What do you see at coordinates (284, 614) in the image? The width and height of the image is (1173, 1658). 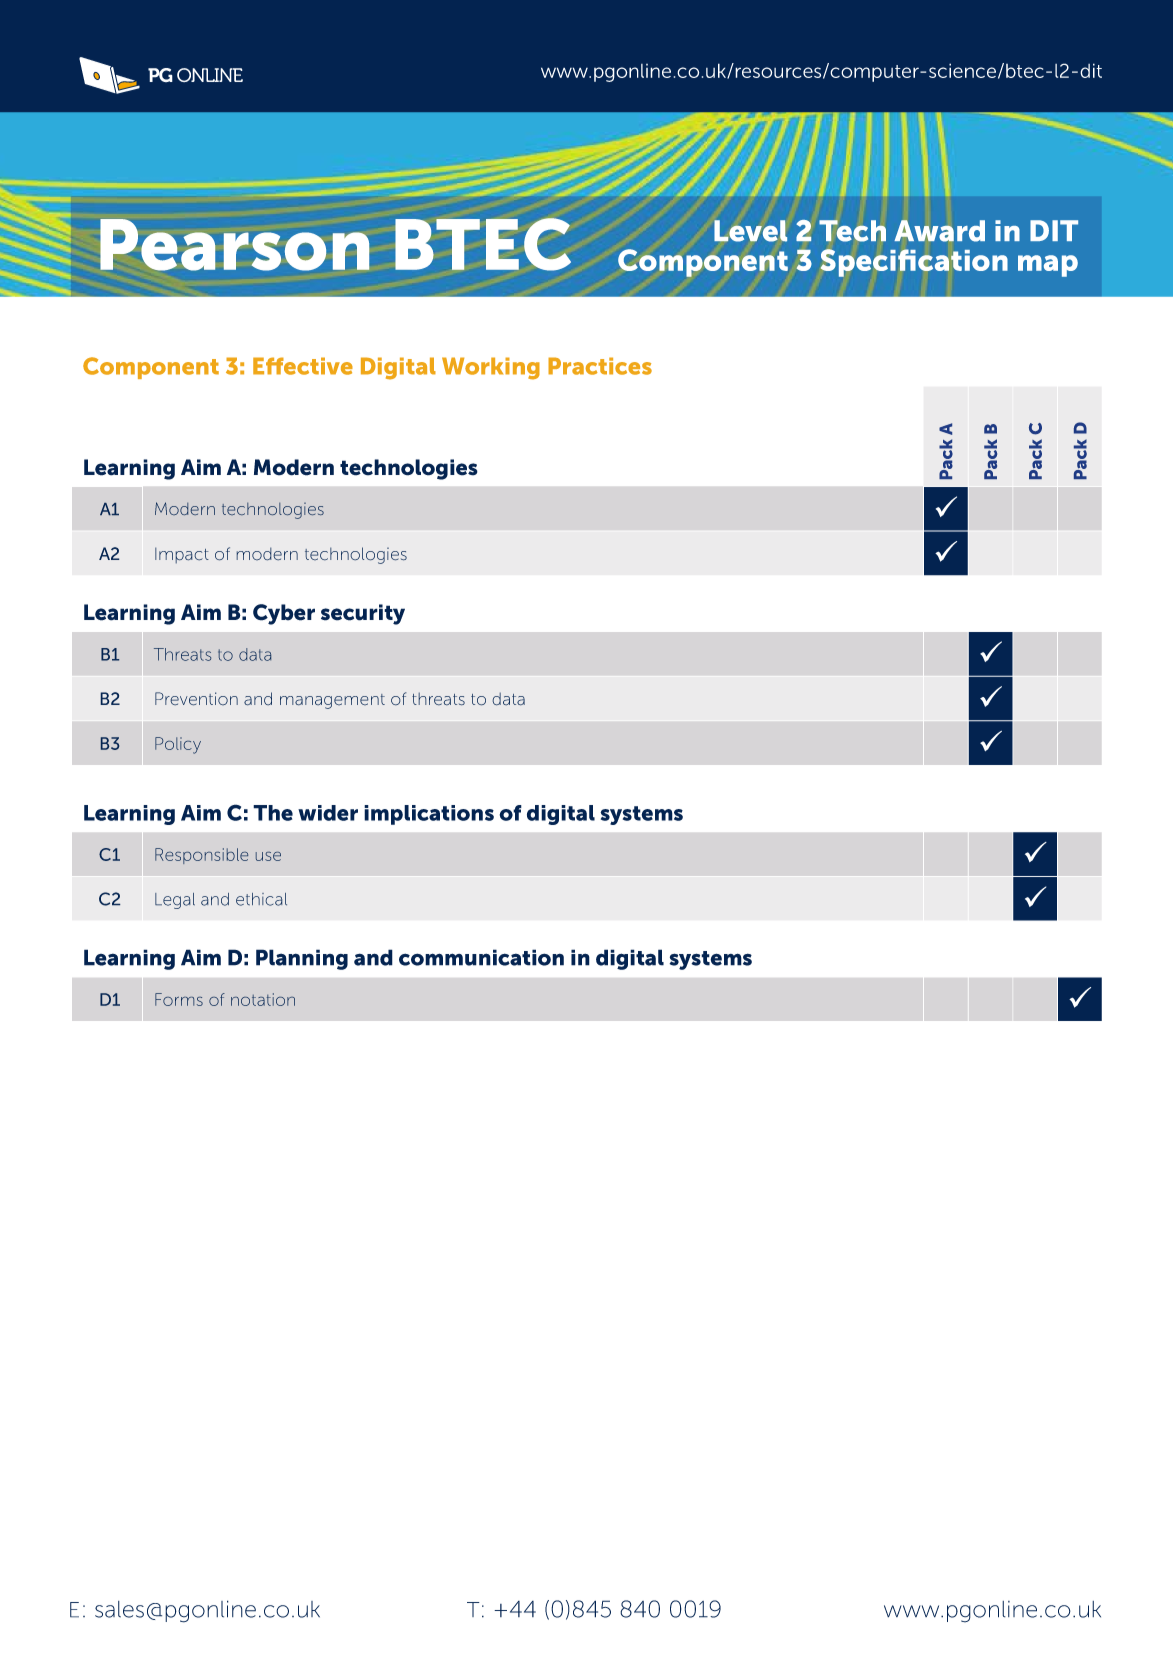 I see `Cyber` at bounding box center [284, 614].
